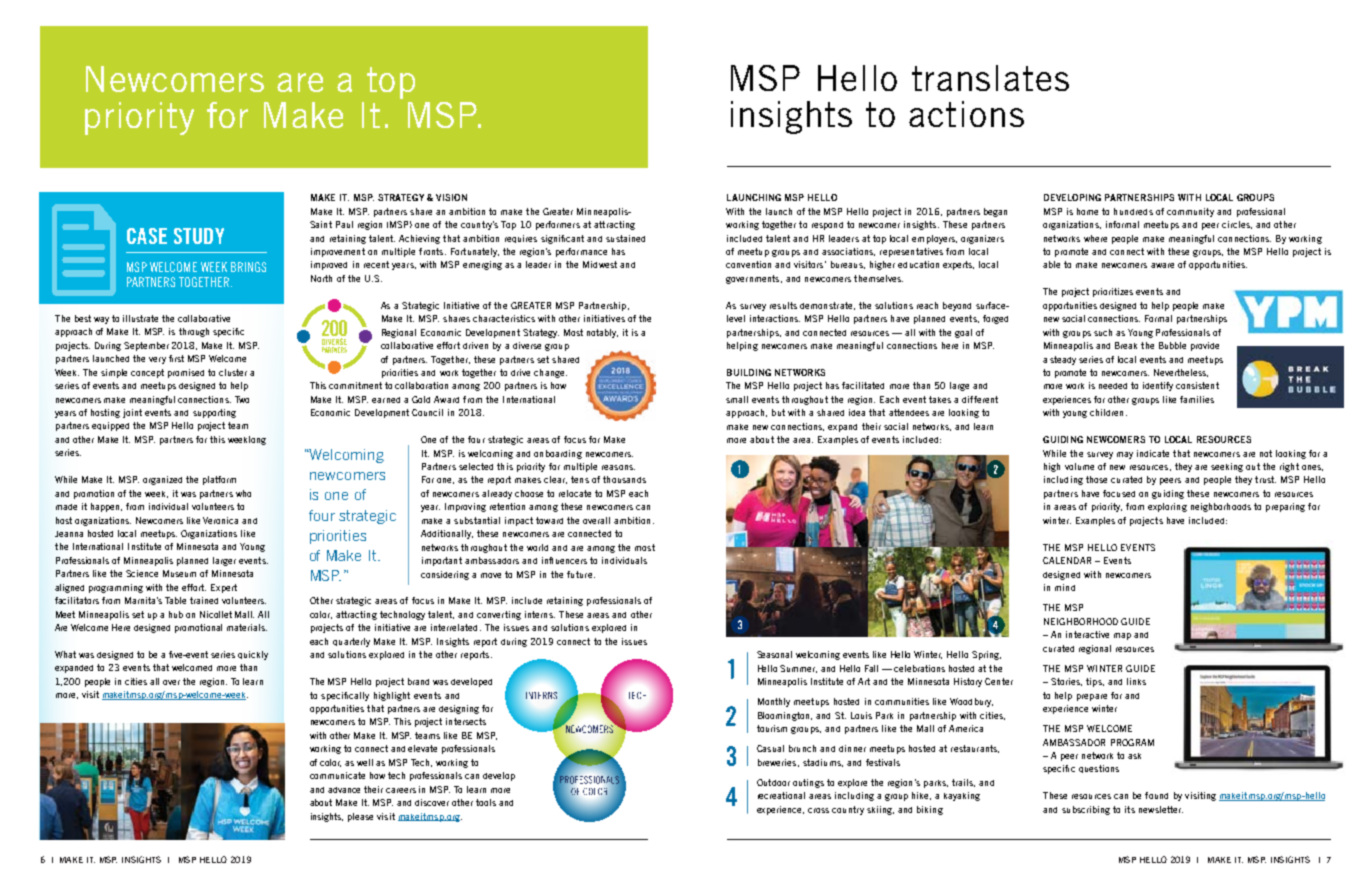  I want to click on notably, so click(602, 333).
